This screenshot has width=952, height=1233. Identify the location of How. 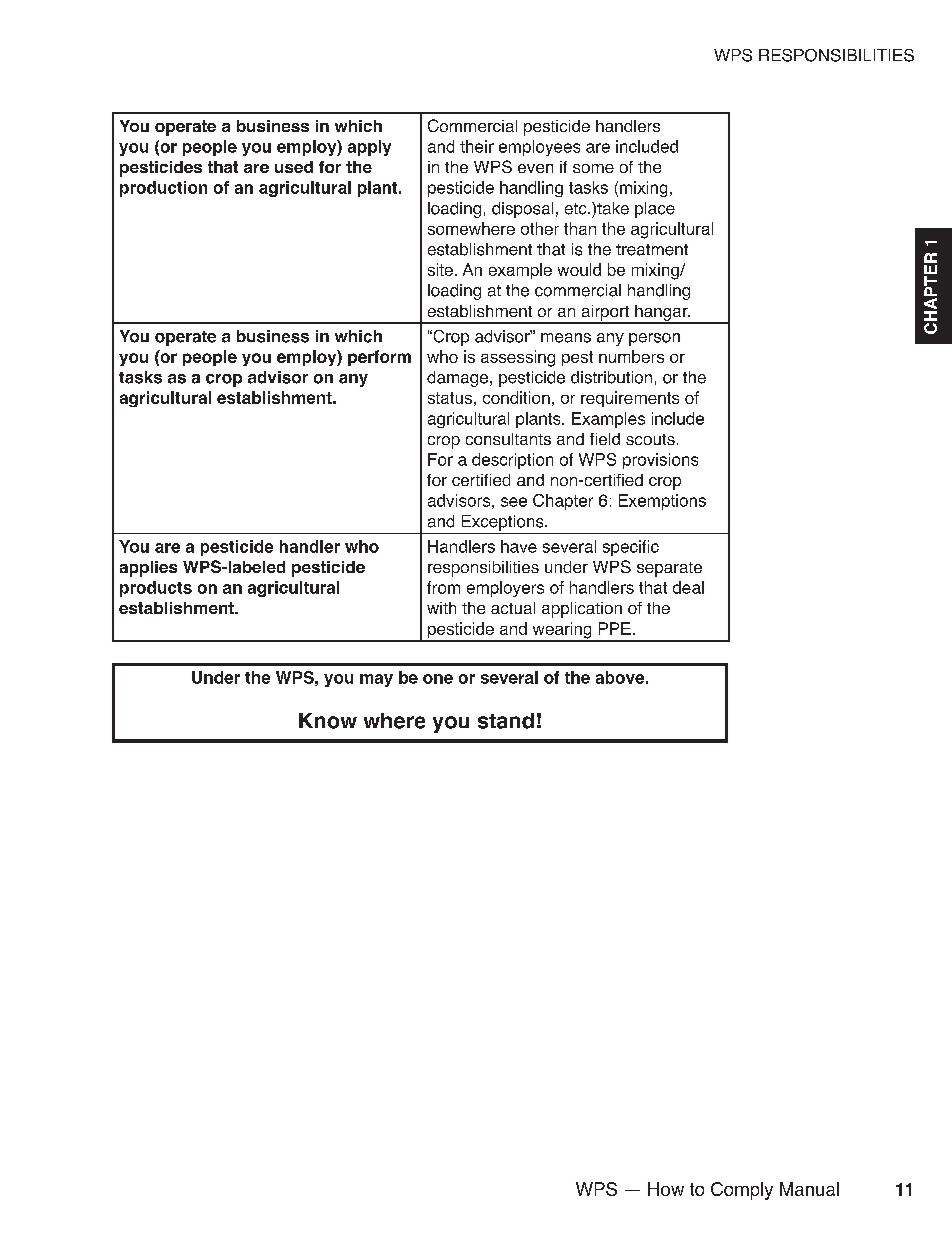
(666, 1189).
